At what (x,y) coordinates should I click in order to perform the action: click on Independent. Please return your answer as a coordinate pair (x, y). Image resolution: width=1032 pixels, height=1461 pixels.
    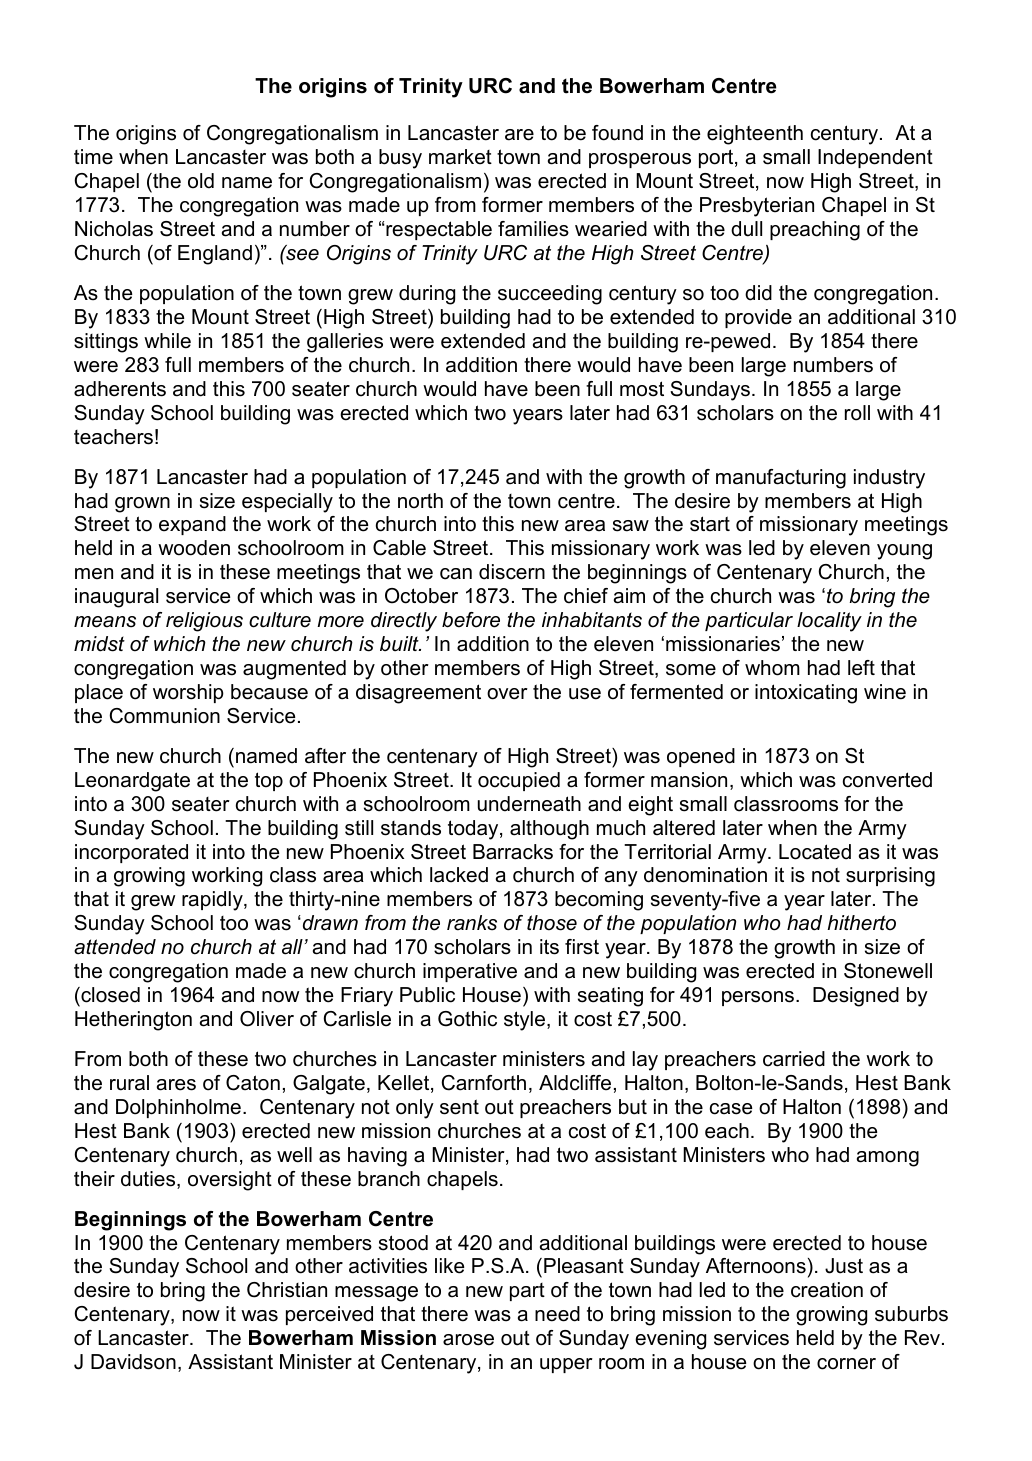
    Looking at the image, I should click on (875, 158).
